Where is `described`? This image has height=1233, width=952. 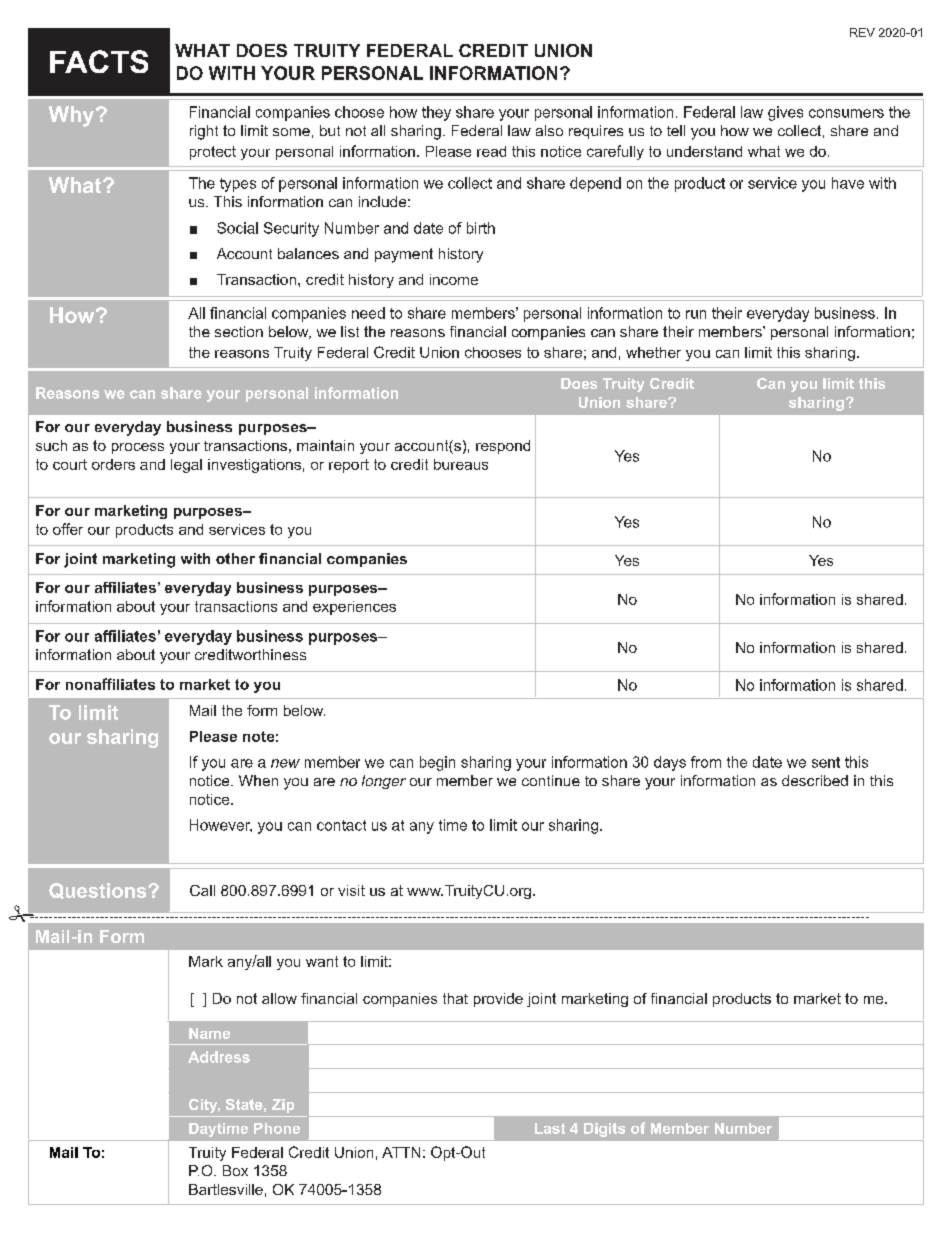
described is located at coordinates (815, 780).
